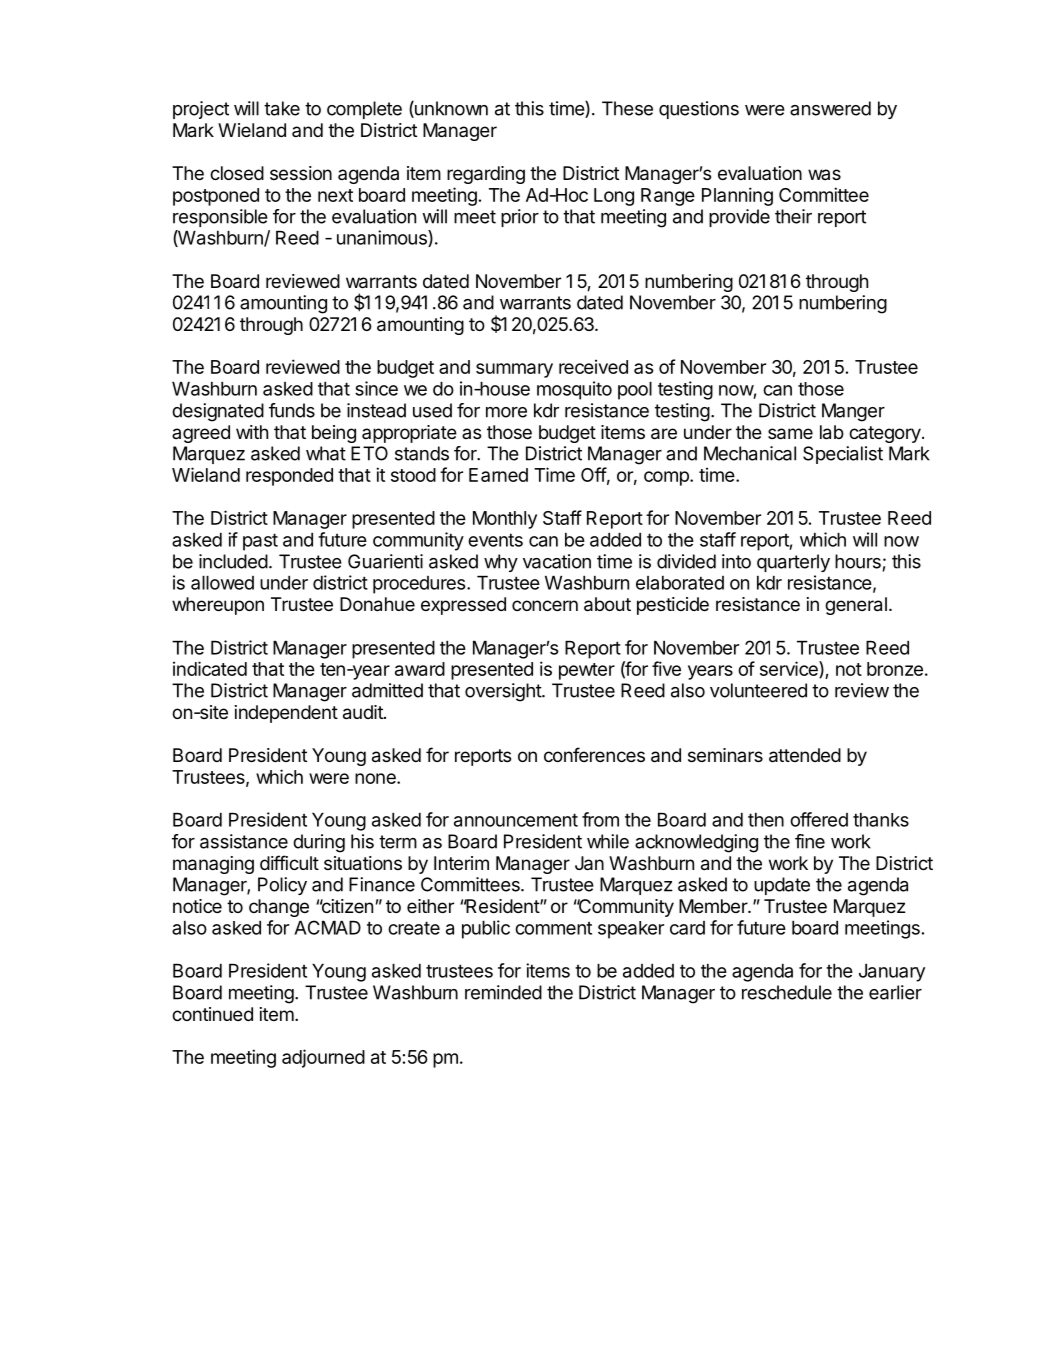  I want to click on take, so click(282, 108).
